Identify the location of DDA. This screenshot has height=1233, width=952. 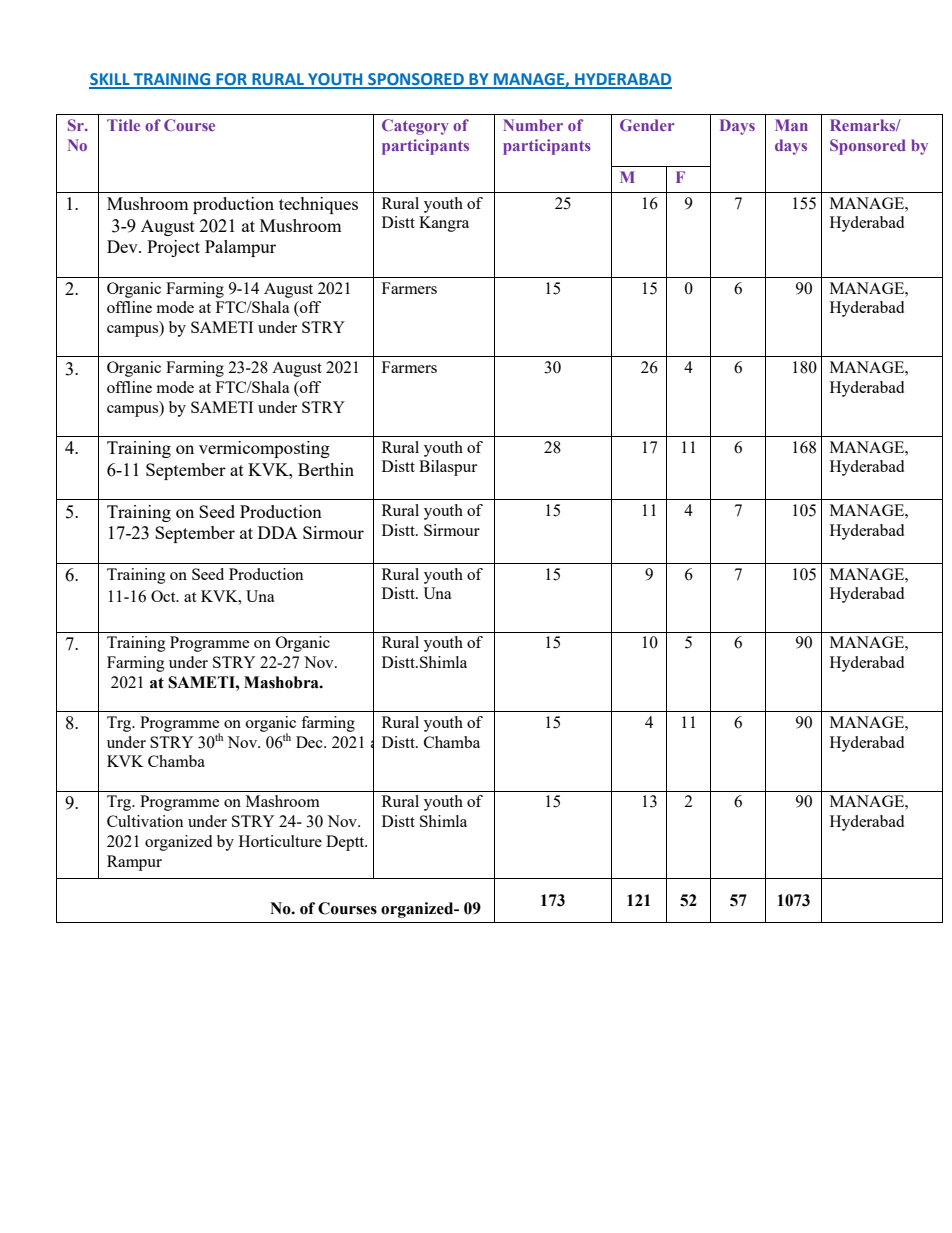
(278, 532).
